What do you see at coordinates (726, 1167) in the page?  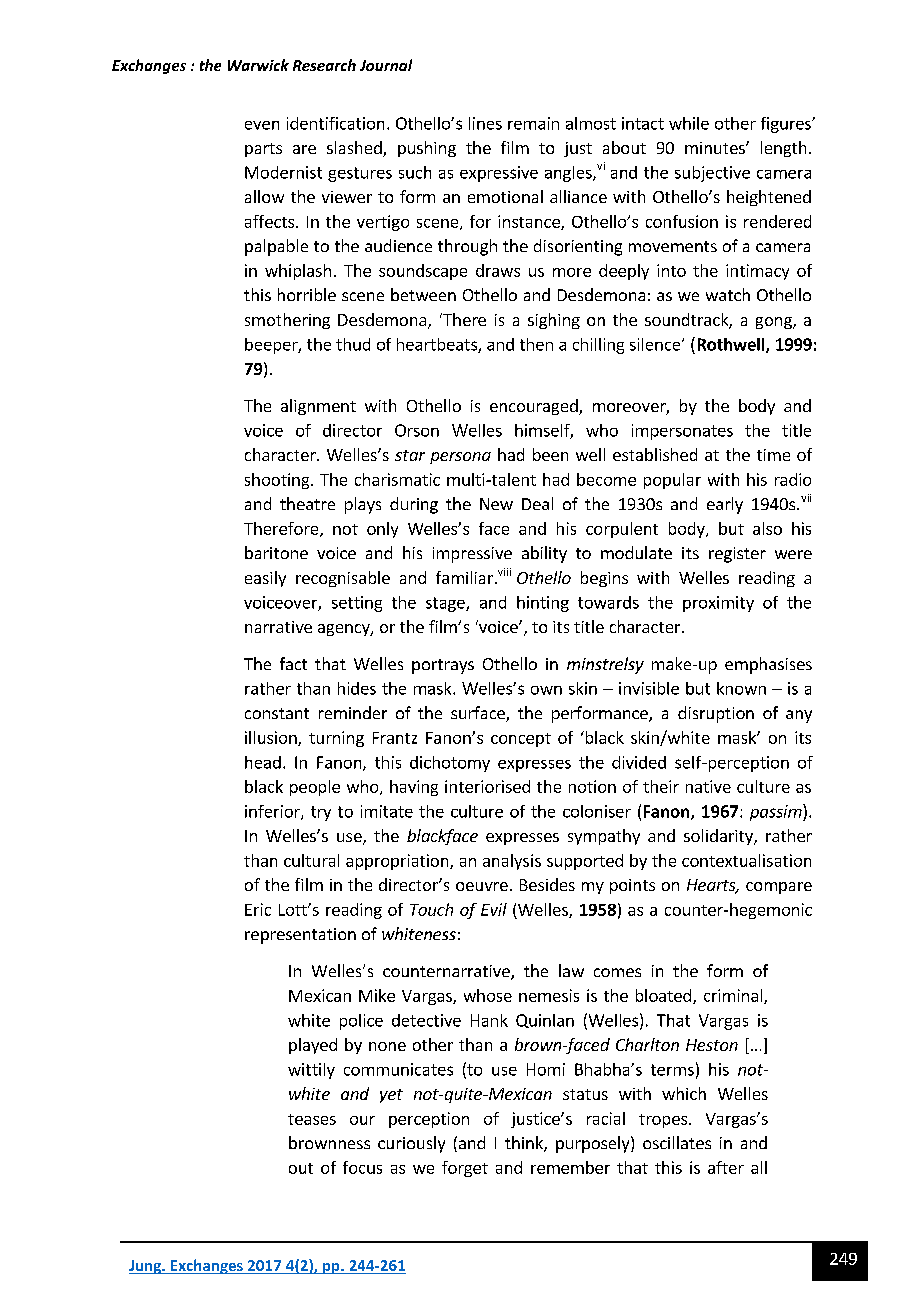 I see `after` at bounding box center [726, 1167].
